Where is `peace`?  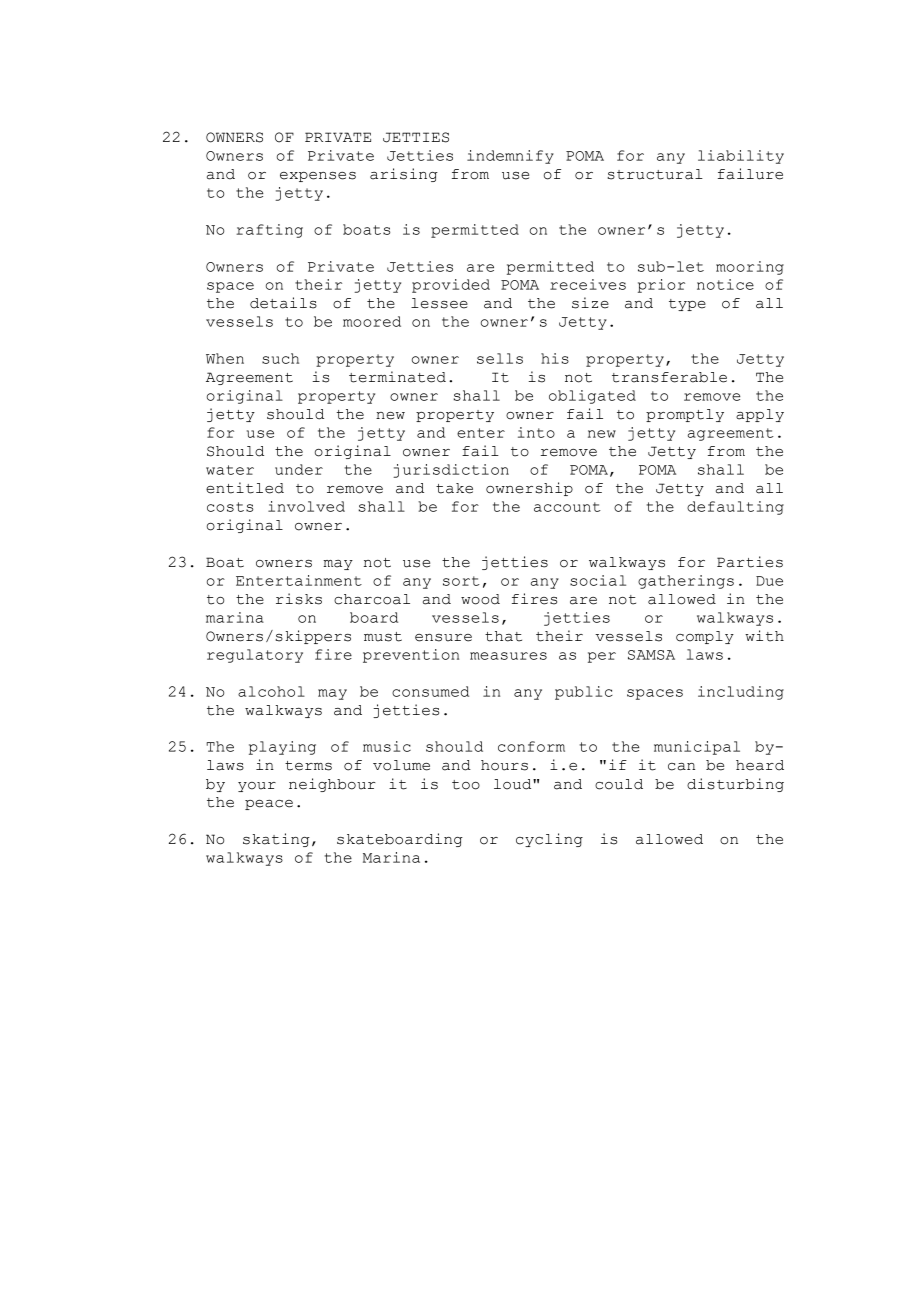
peace is located at coordinates (269, 805).
